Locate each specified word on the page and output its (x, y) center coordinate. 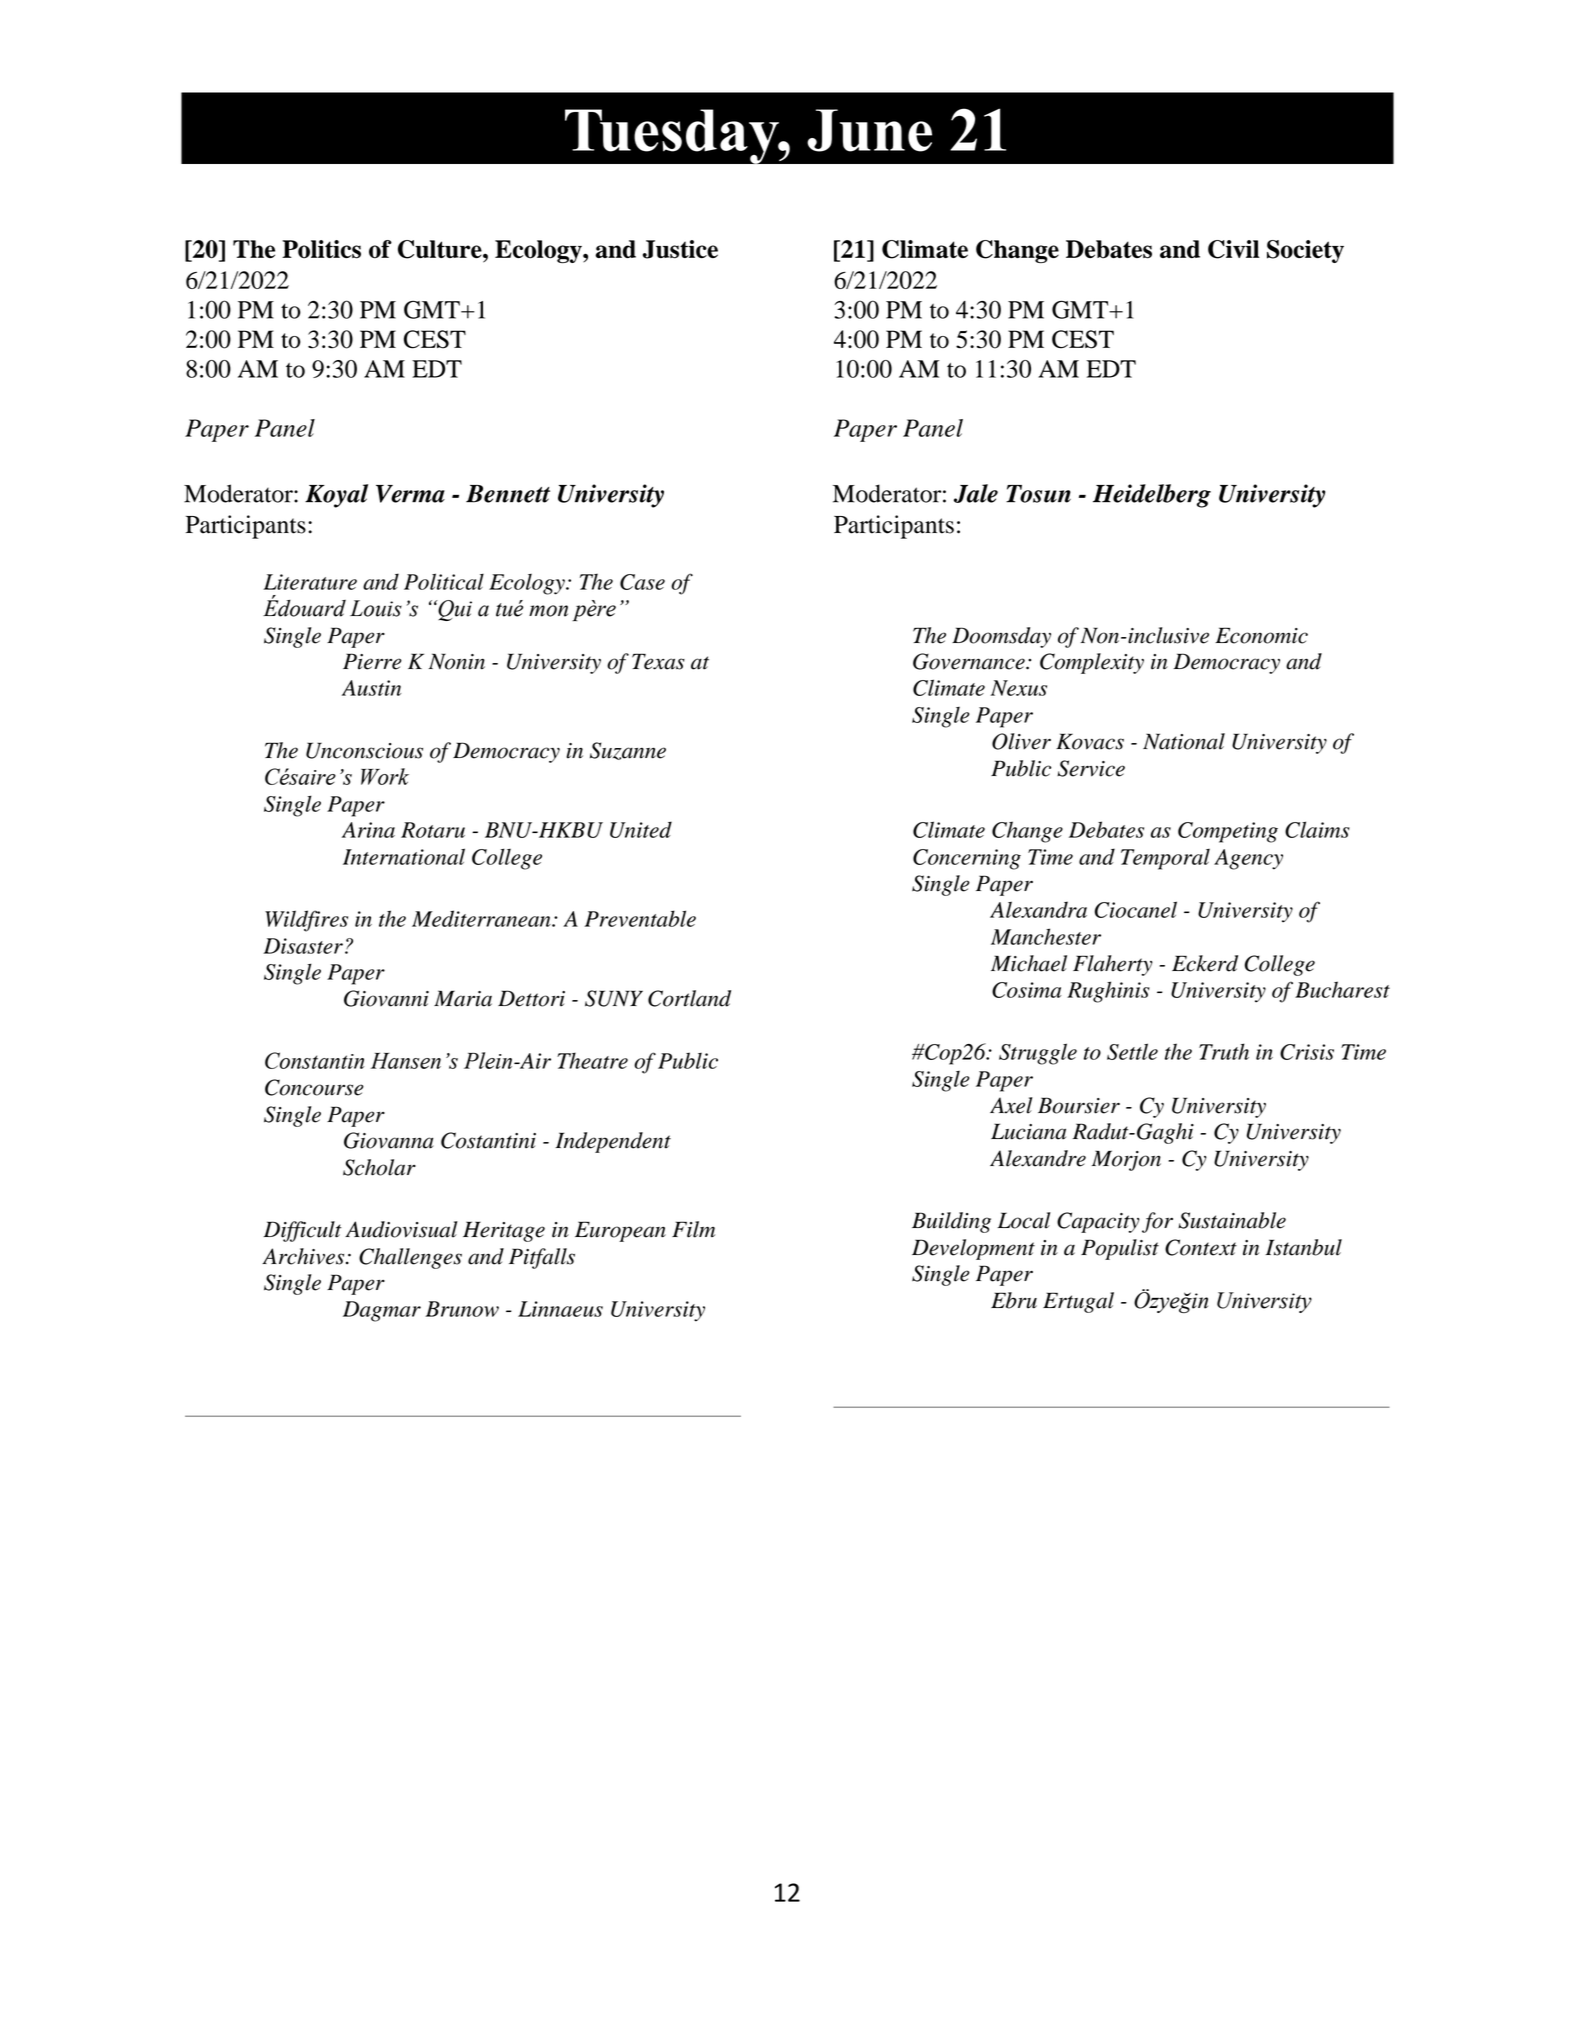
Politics (321, 249)
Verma (410, 494)
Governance (970, 661)
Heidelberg (1152, 496)
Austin (371, 688)
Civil (1233, 249)
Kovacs (1090, 741)
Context (1201, 1247)
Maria (463, 998)
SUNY (614, 998)
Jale (976, 493)
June (869, 130)
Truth (1224, 1051)
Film (693, 1229)
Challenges (410, 1258)
